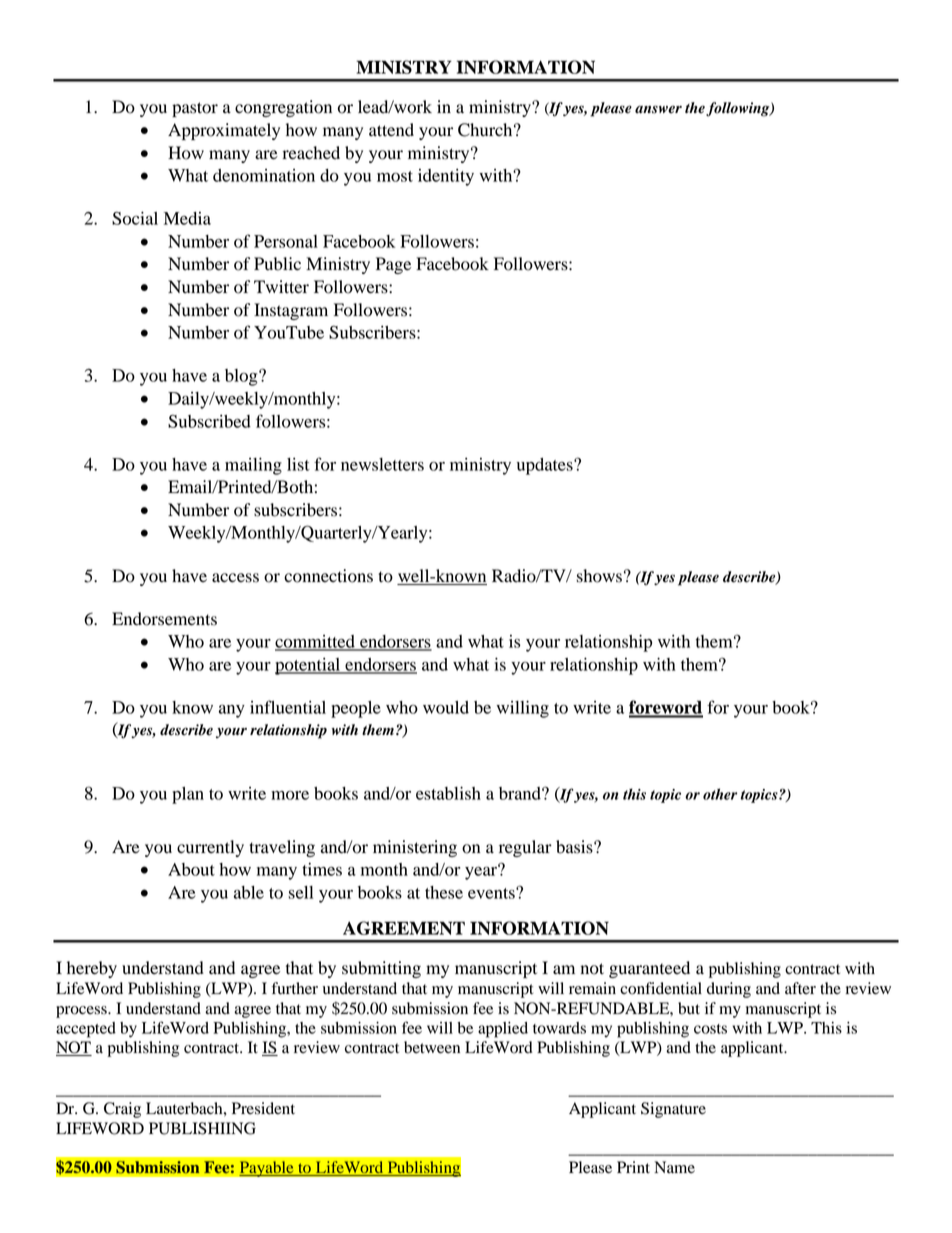 This image has width=952, height=1233. I want to click on updates, so click(546, 466).
